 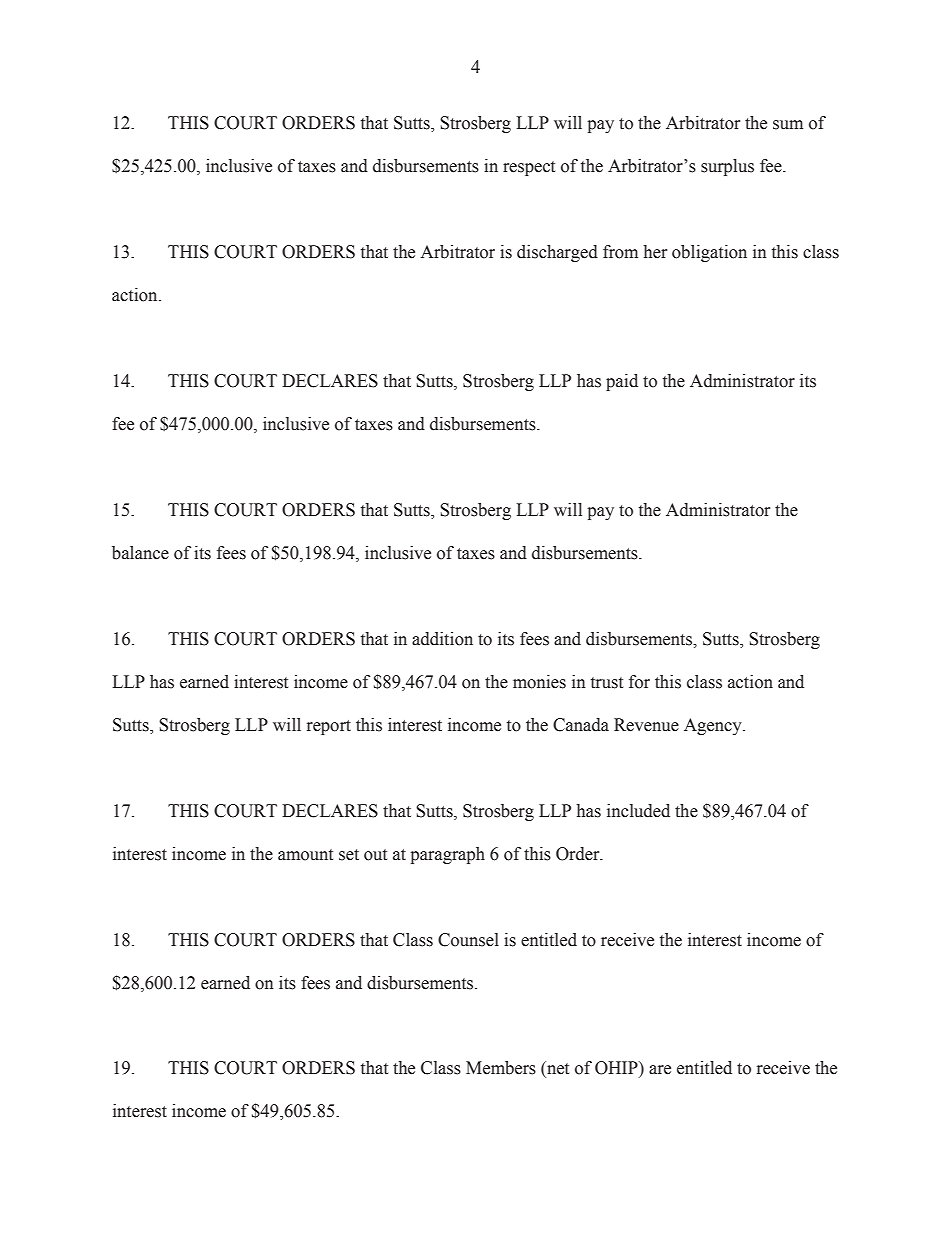 I want to click on Counsel, so click(x=468, y=940).
